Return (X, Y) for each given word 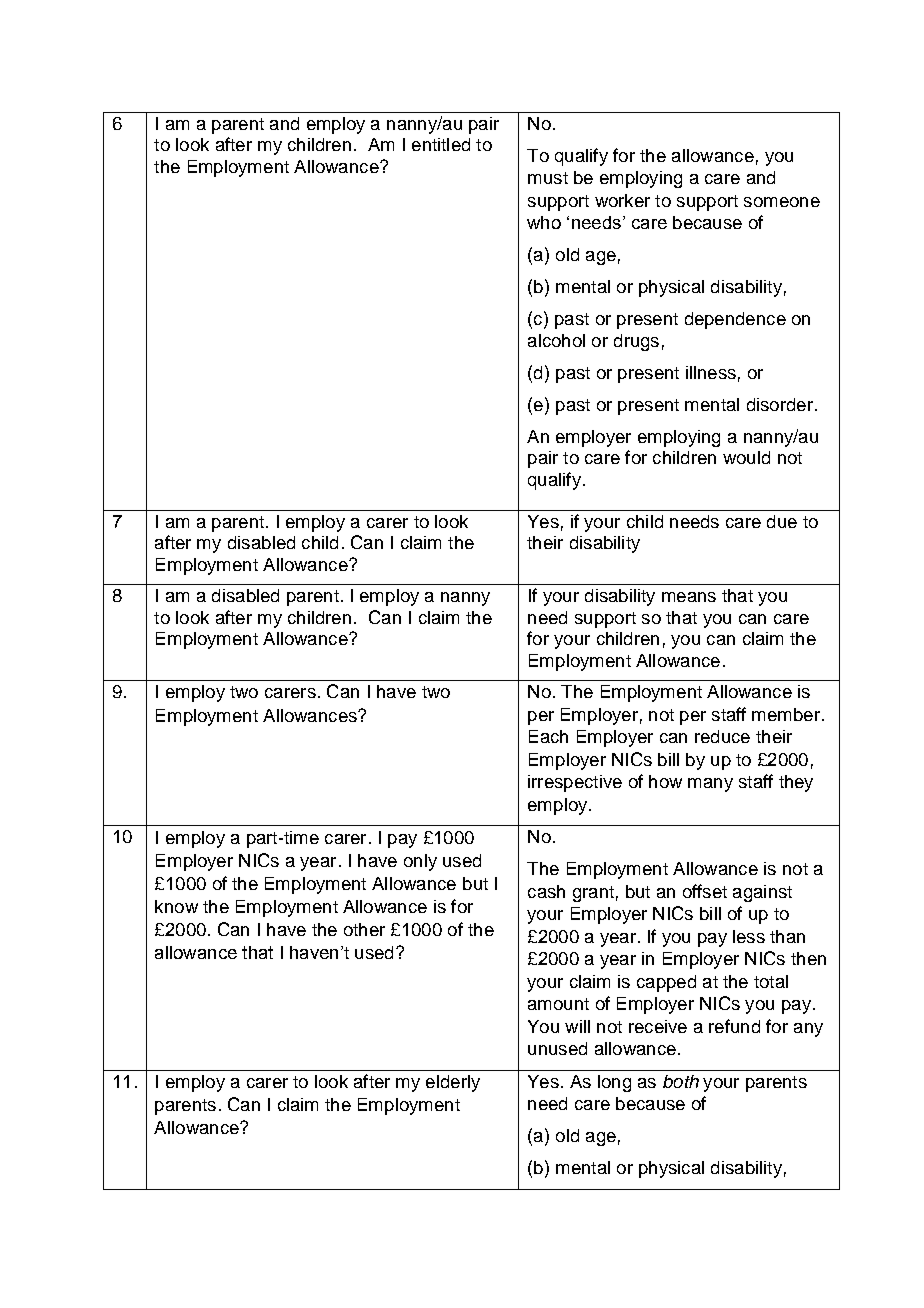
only (420, 862)
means (689, 597)
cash (546, 891)
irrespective (575, 783)
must (548, 178)
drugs (636, 342)
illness (711, 372)
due (782, 521)
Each (548, 736)
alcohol (556, 340)
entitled (441, 144)
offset (705, 891)
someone (782, 202)
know (176, 906)
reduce (722, 736)
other (364, 929)
